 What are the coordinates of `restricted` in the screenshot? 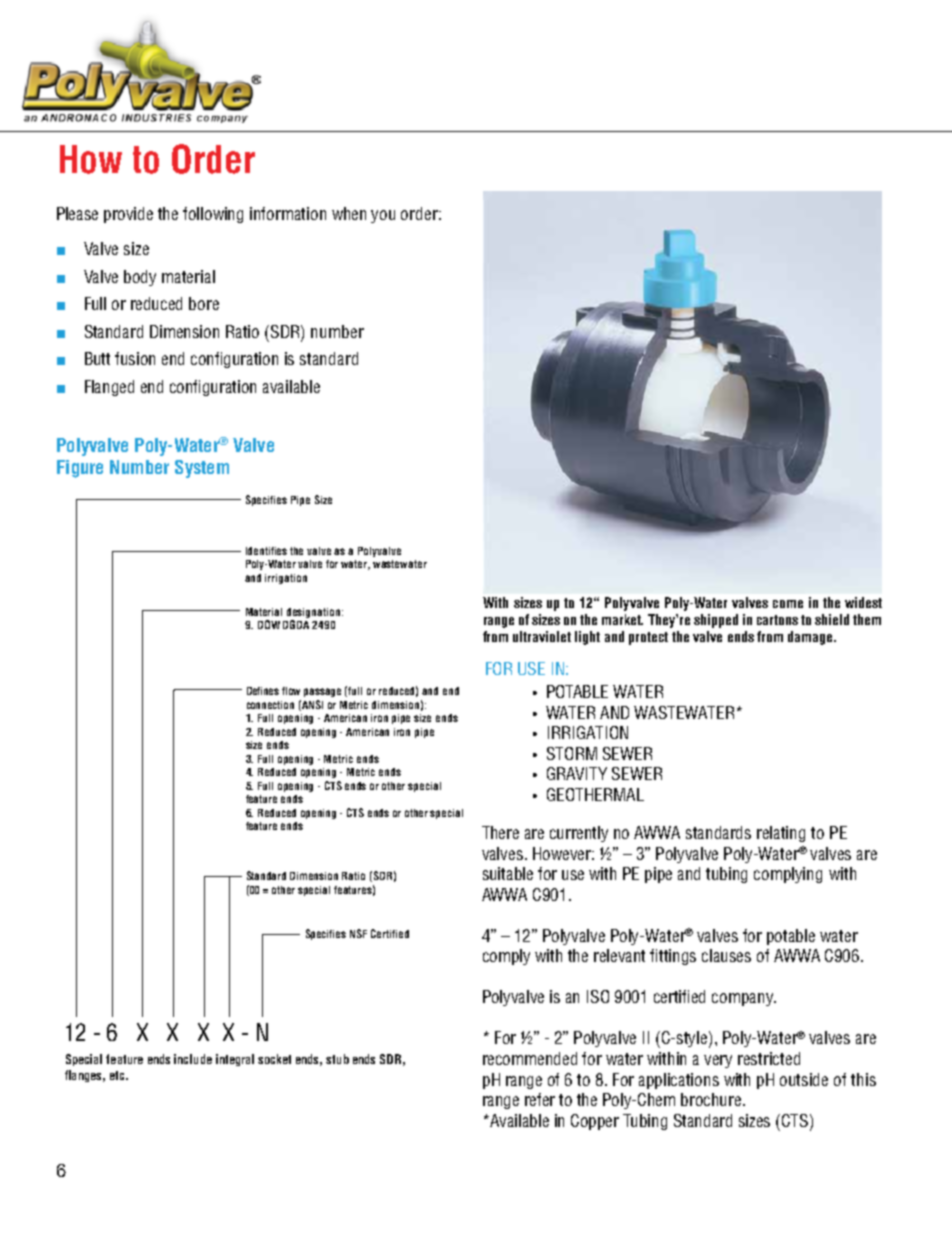 It's located at (769, 1058).
